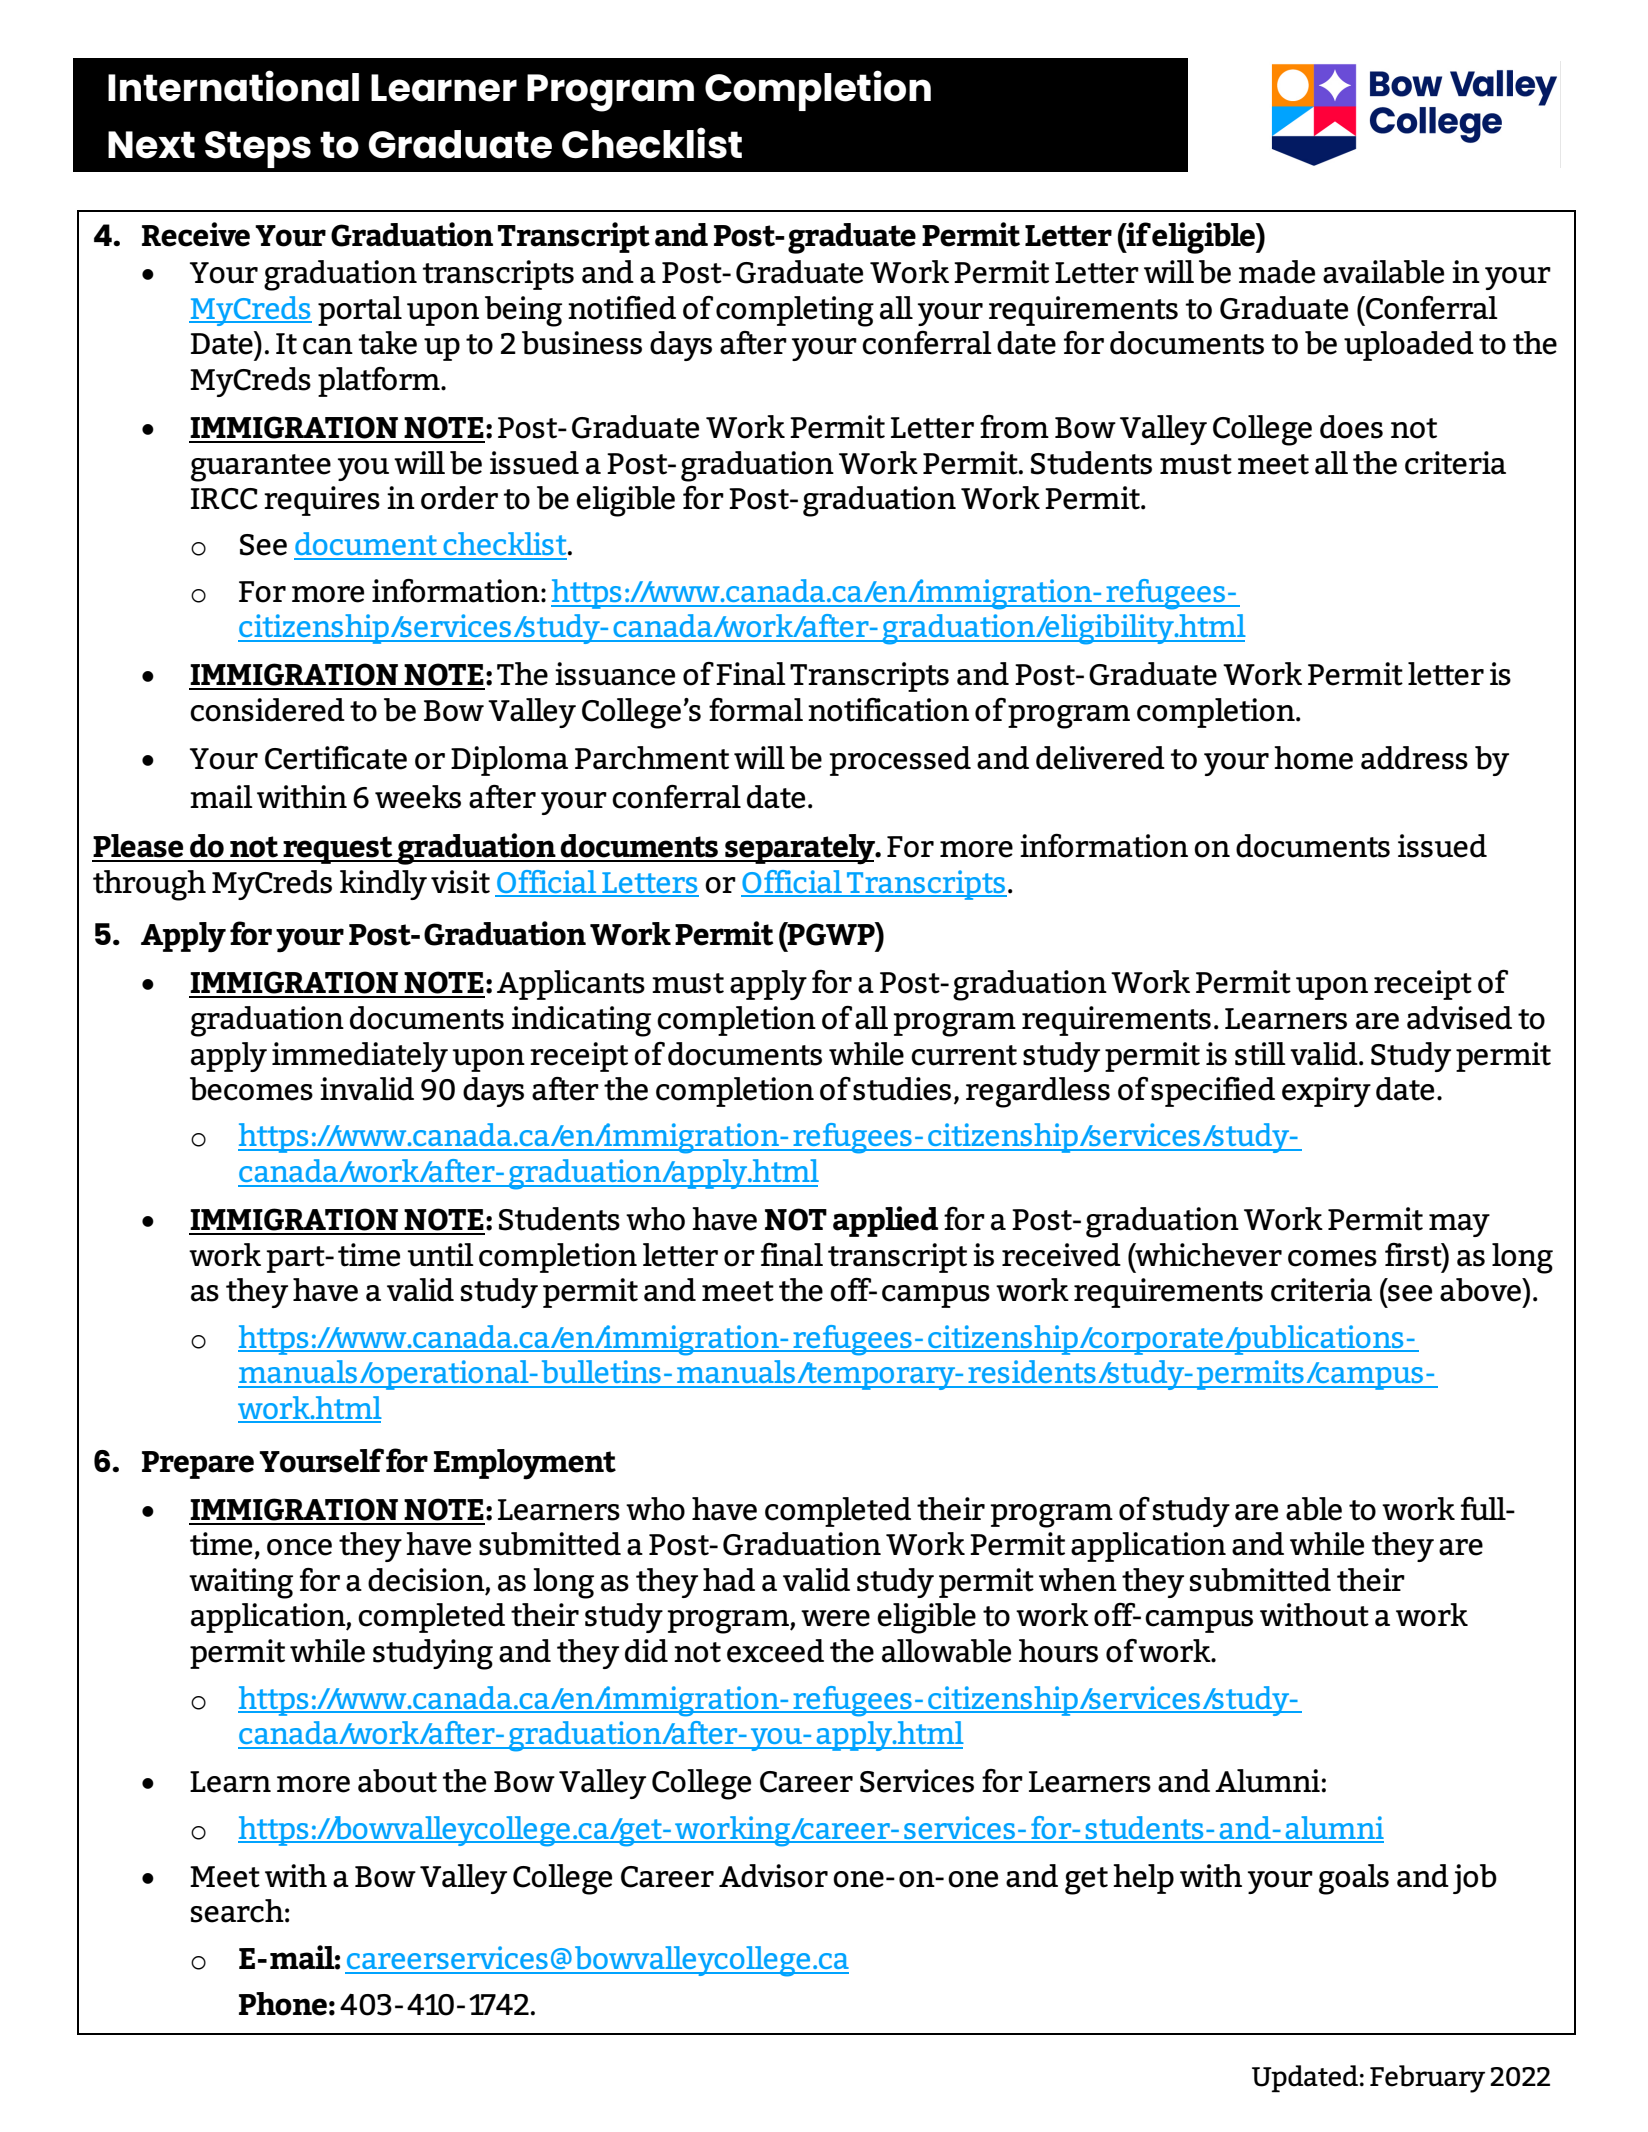  What do you see at coordinates (773, 1876) in the screenshot?
I see `Advisor` at bounding box center [773, 1876].
